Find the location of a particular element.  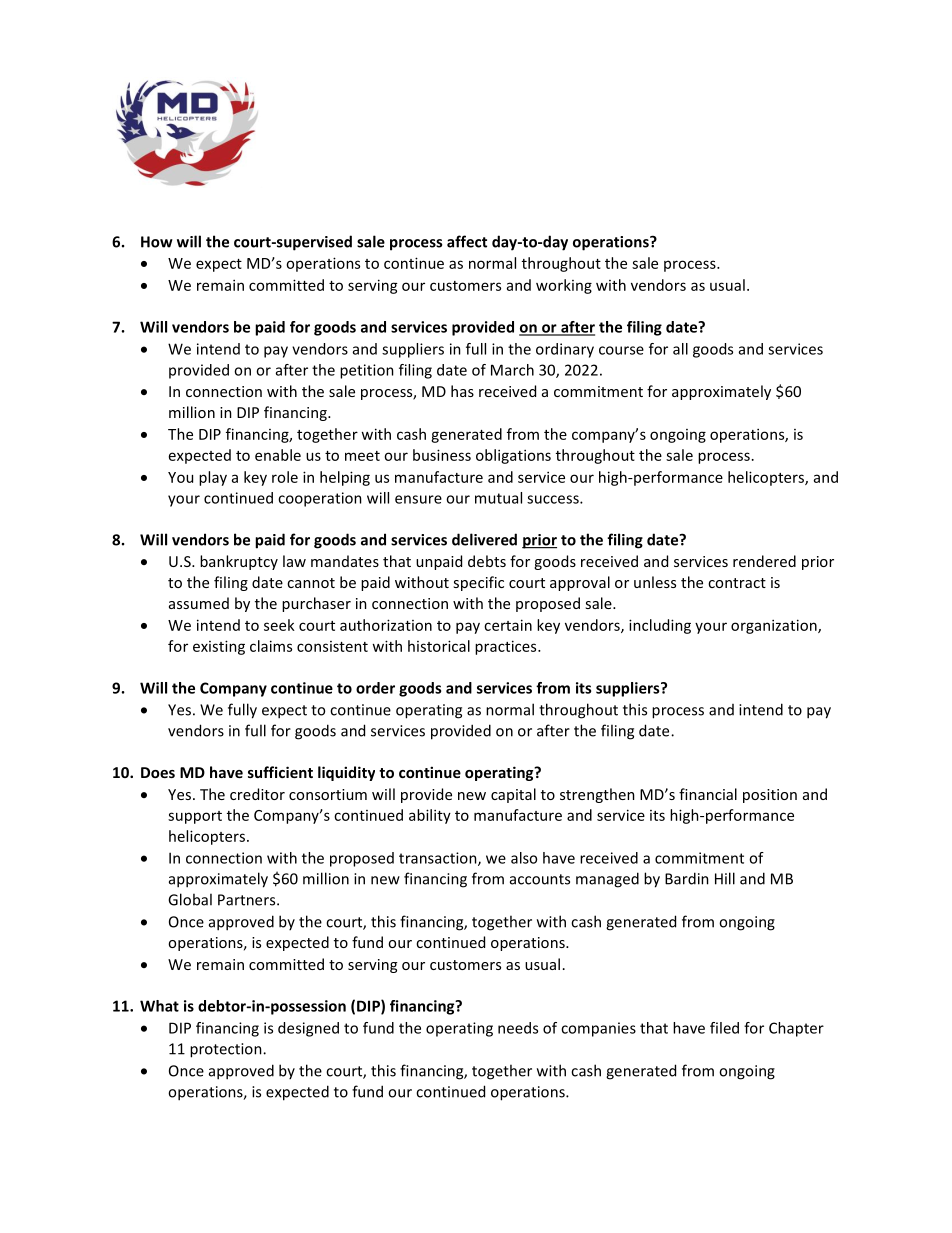

filed is located at coordinates (724, 1028).
